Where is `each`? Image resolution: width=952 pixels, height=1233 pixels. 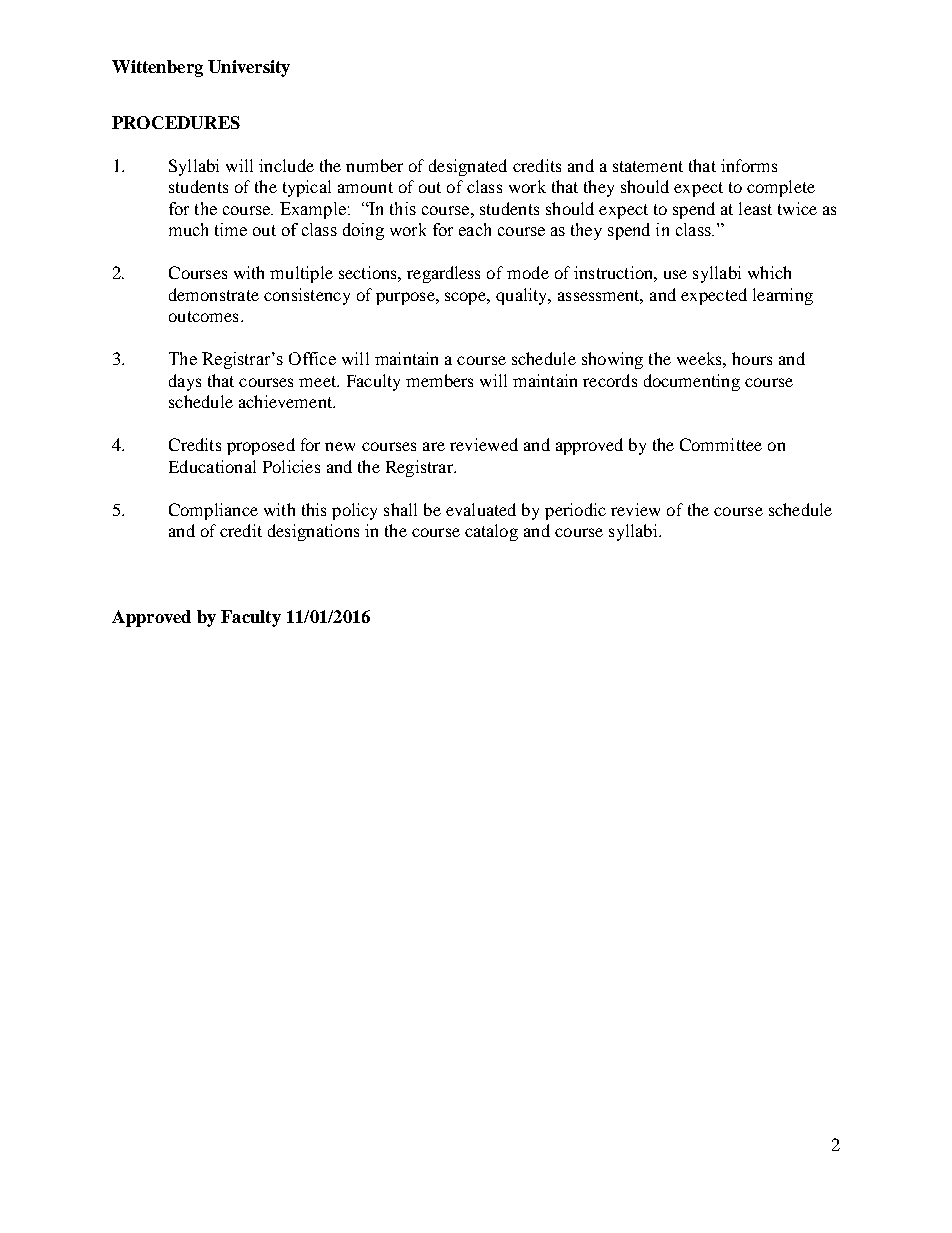 each is located at coordinates (475, 229).
